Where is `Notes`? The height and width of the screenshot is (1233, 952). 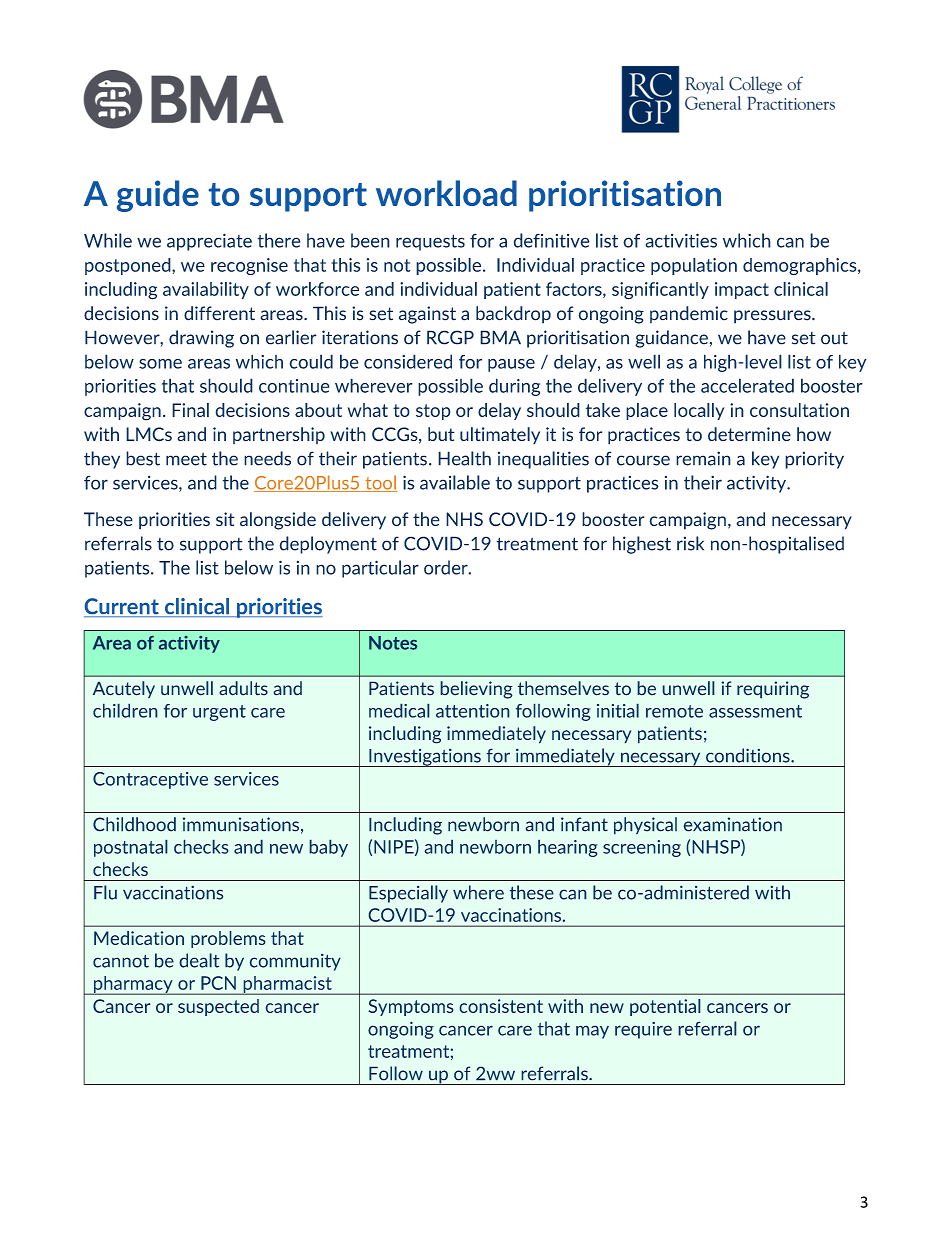
Notes is located at coordinates (393, 643).
